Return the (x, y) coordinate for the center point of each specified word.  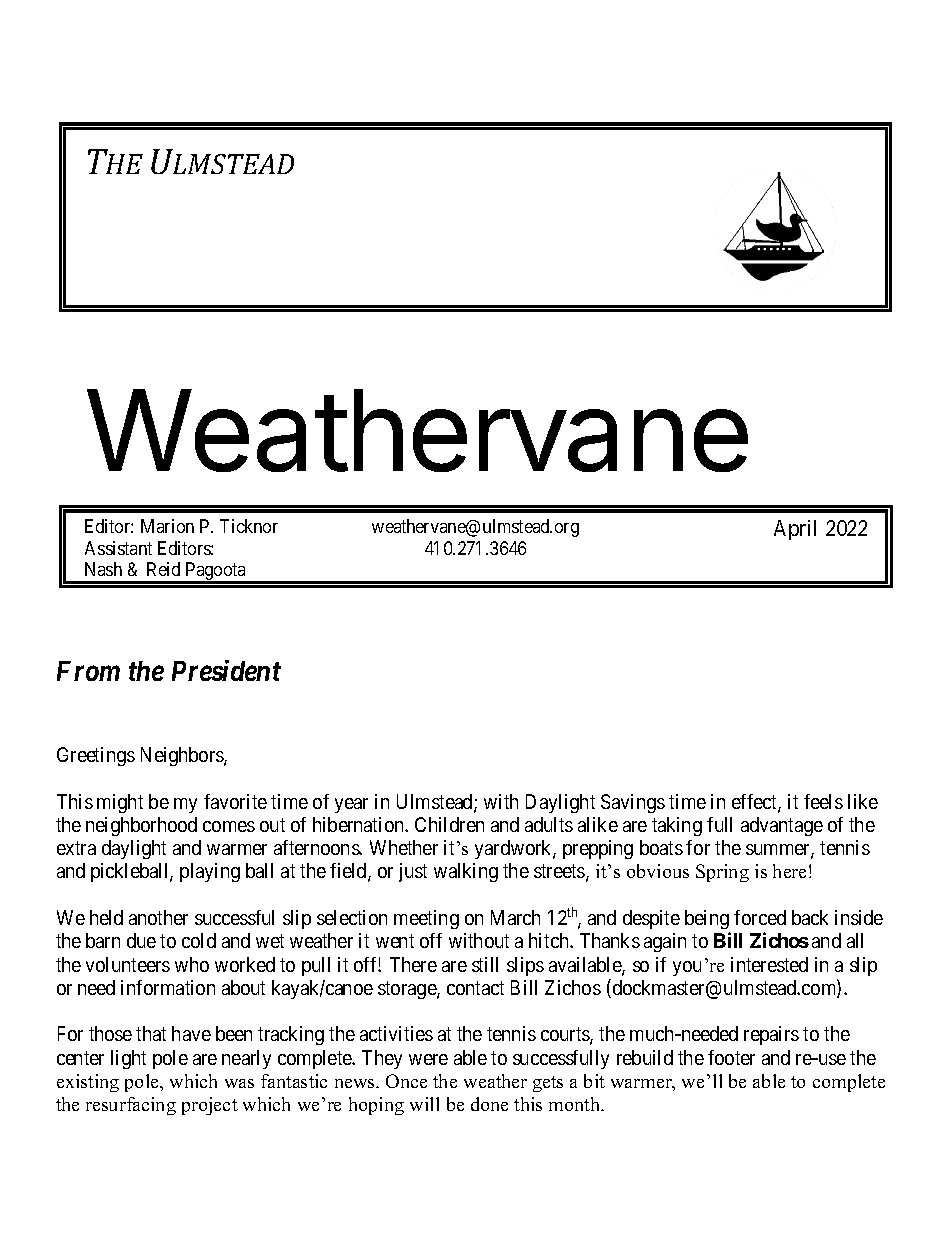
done (489, 1104)
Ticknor (249, 526)
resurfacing (131, 1106)
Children (449, 824)
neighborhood (141, 826)
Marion (167, 526)
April (795, 530)
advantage (782, 826)
